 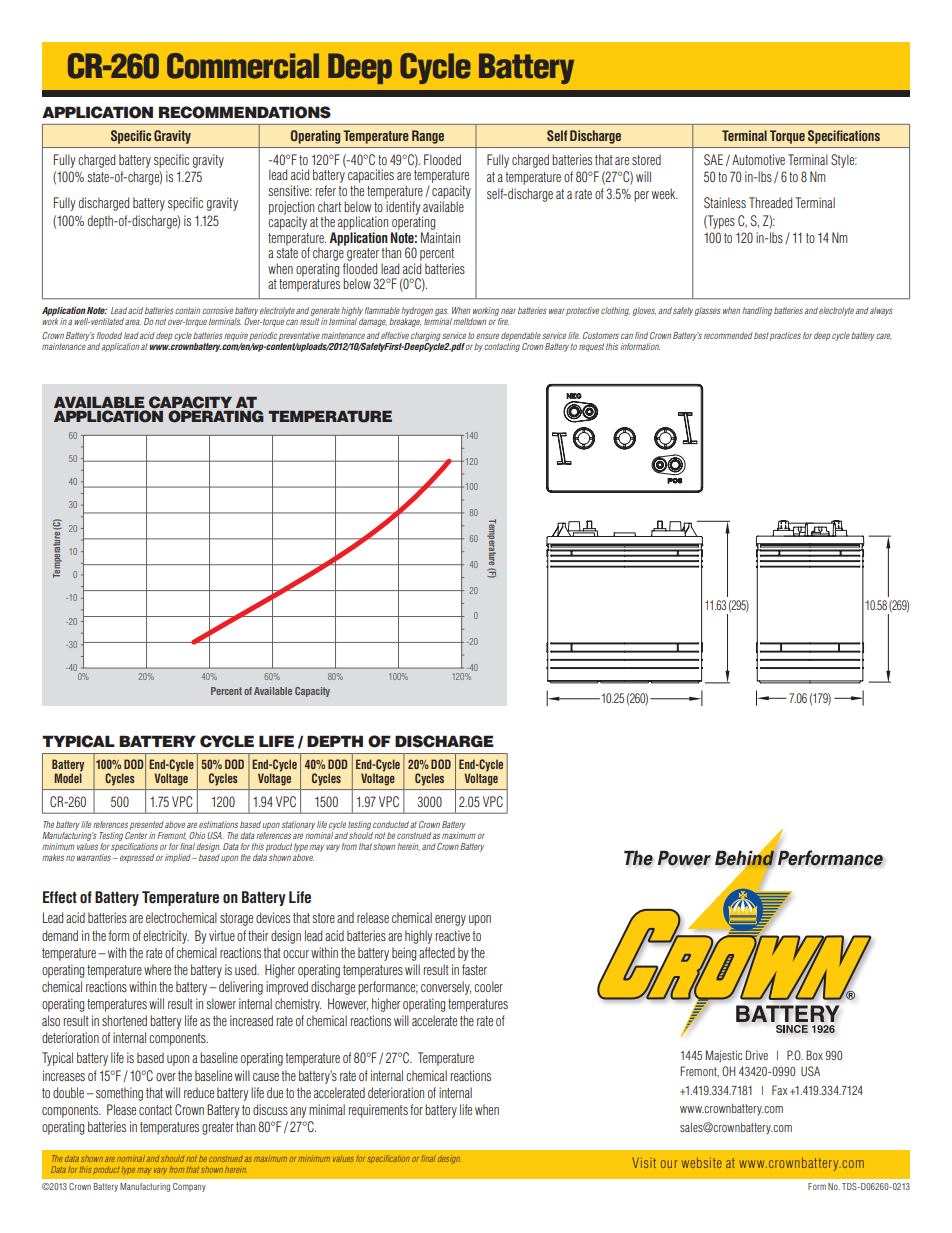 What do you see at coordinates (245, 112) in the page?
I see `RECOMMENDATIONS` at bounding box center [245, 112].
